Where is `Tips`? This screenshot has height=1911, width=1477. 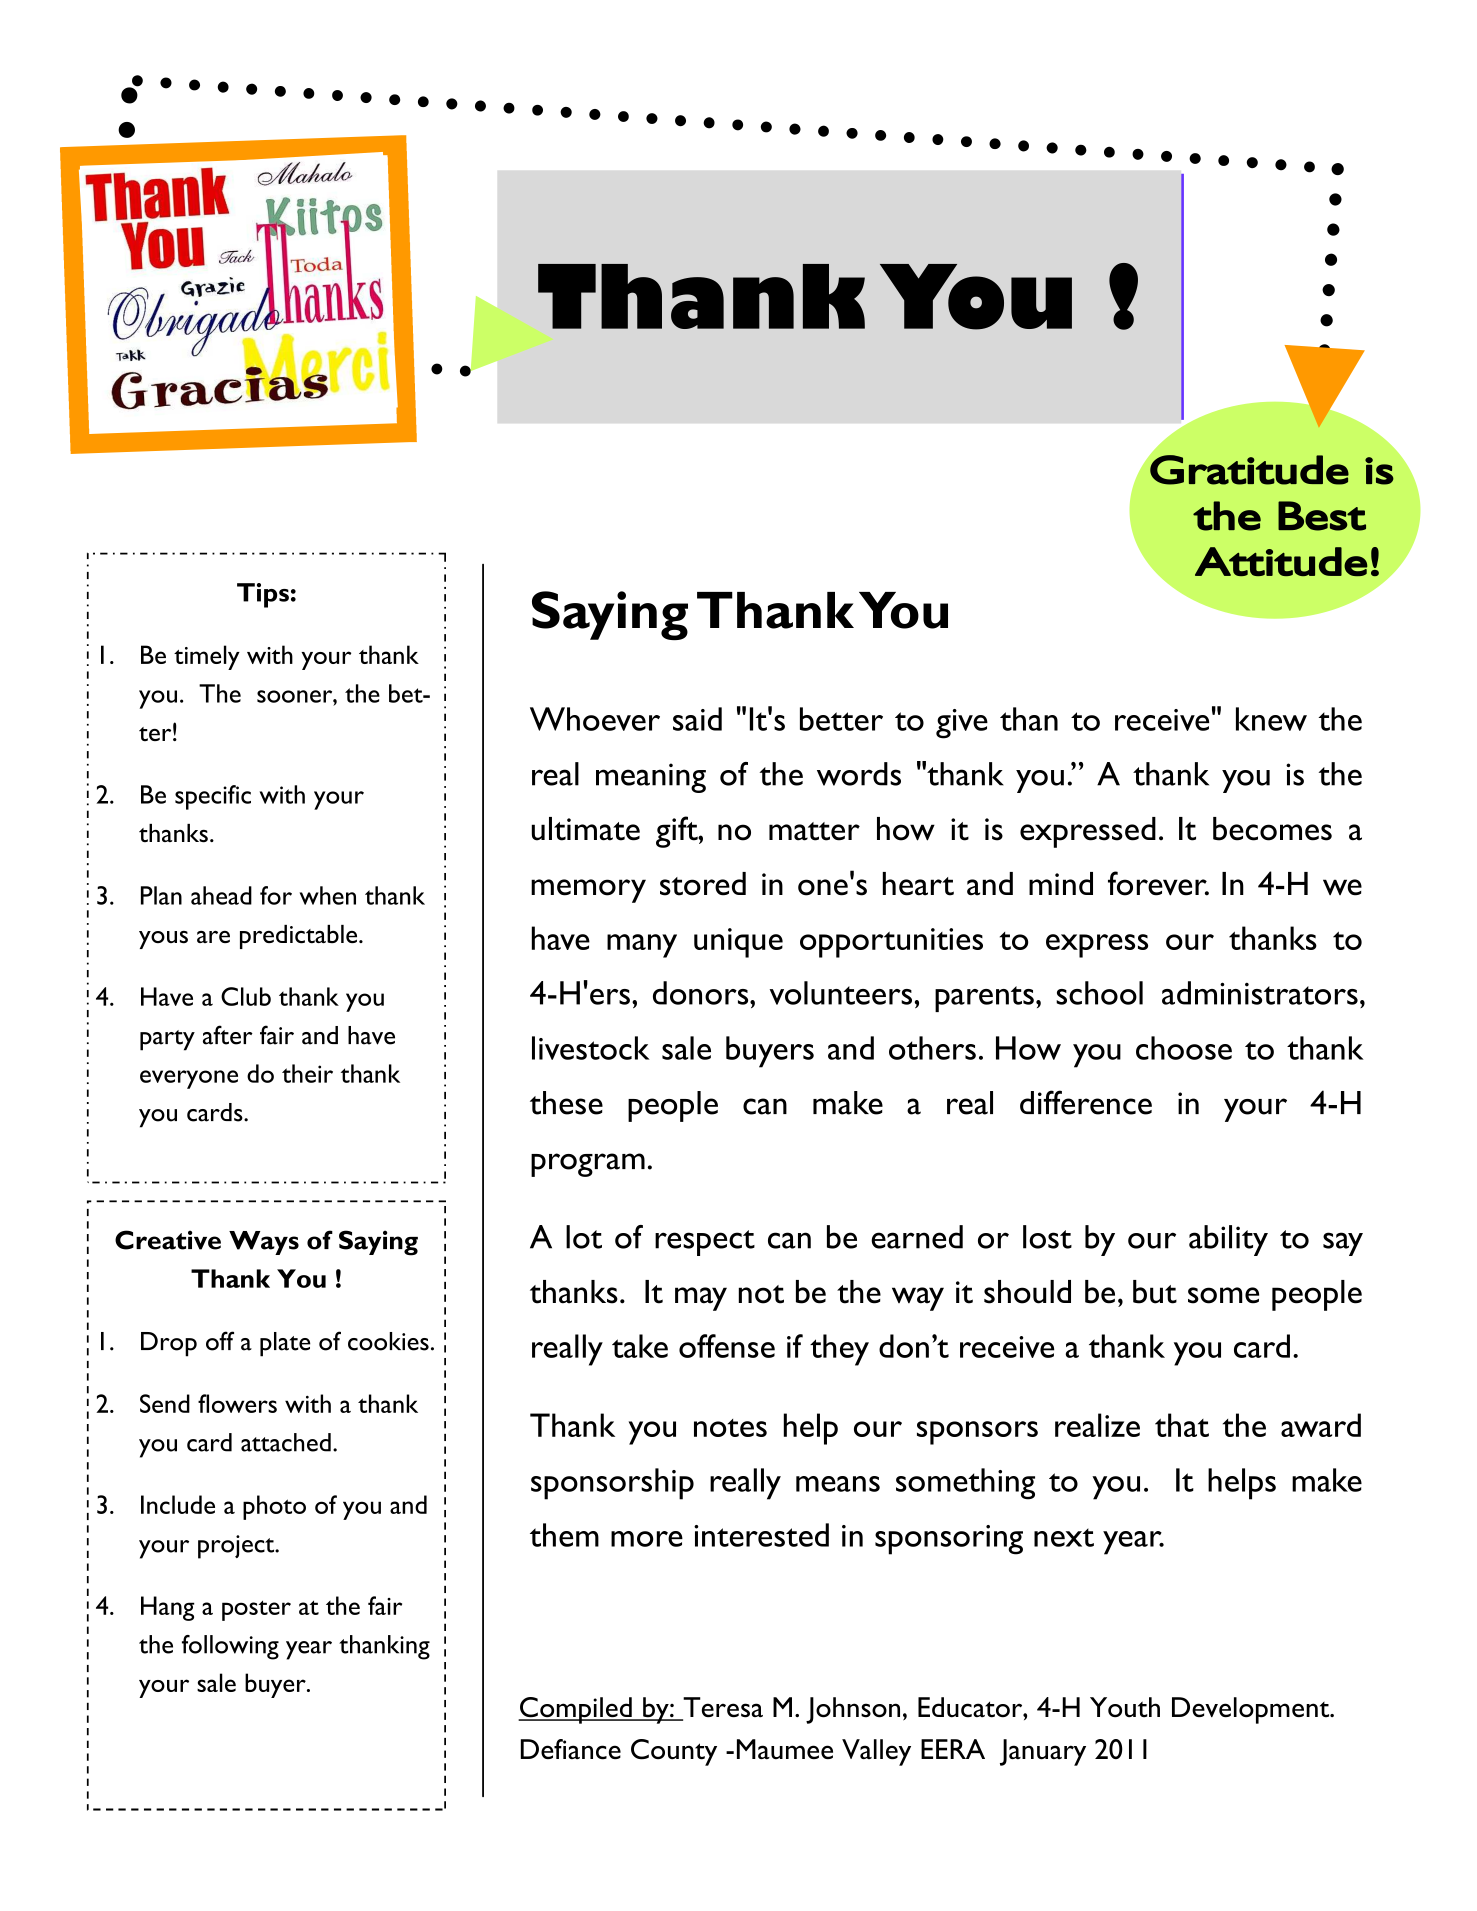 Tips is located at coordinates (263, 595).
